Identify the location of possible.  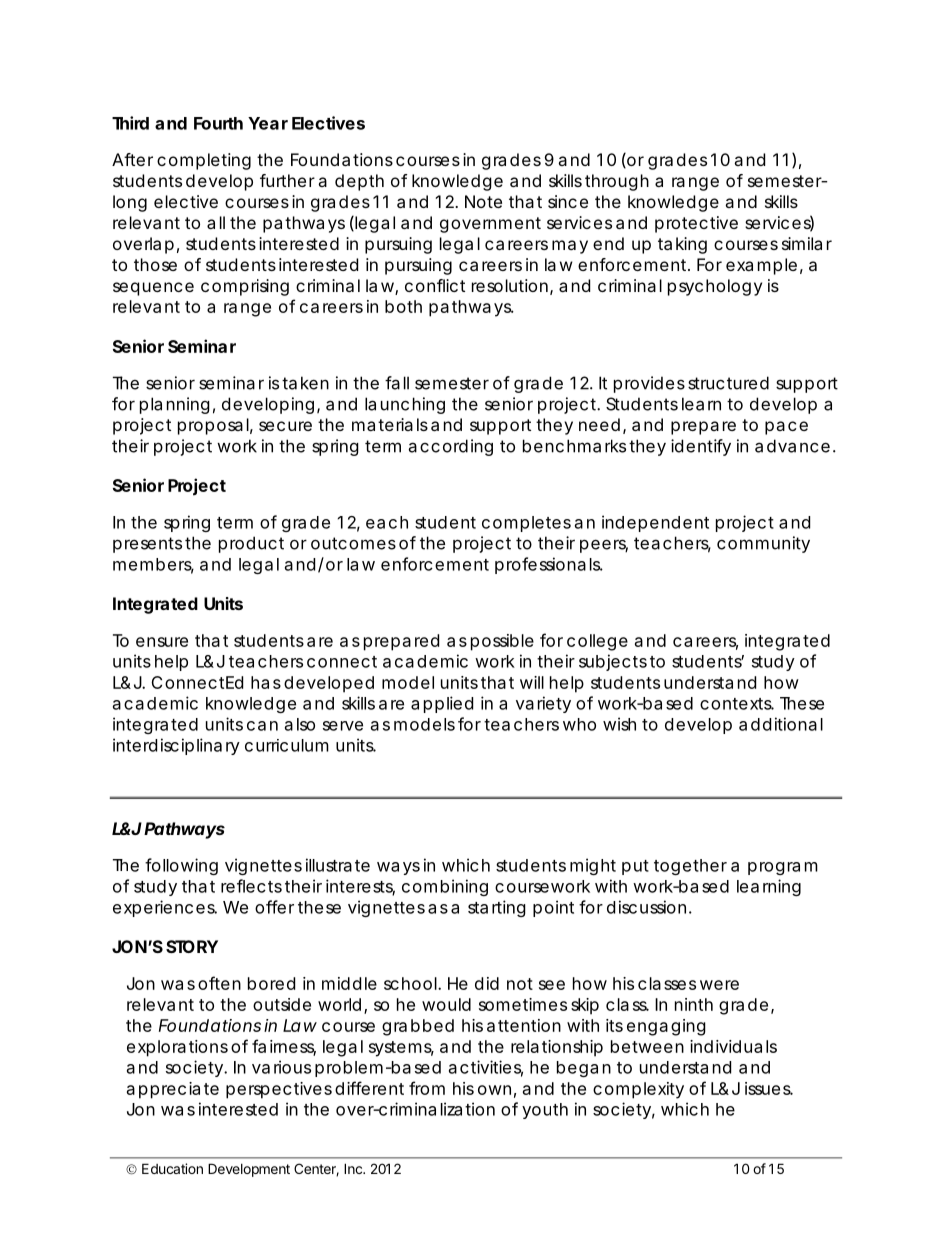
(502, 642).
